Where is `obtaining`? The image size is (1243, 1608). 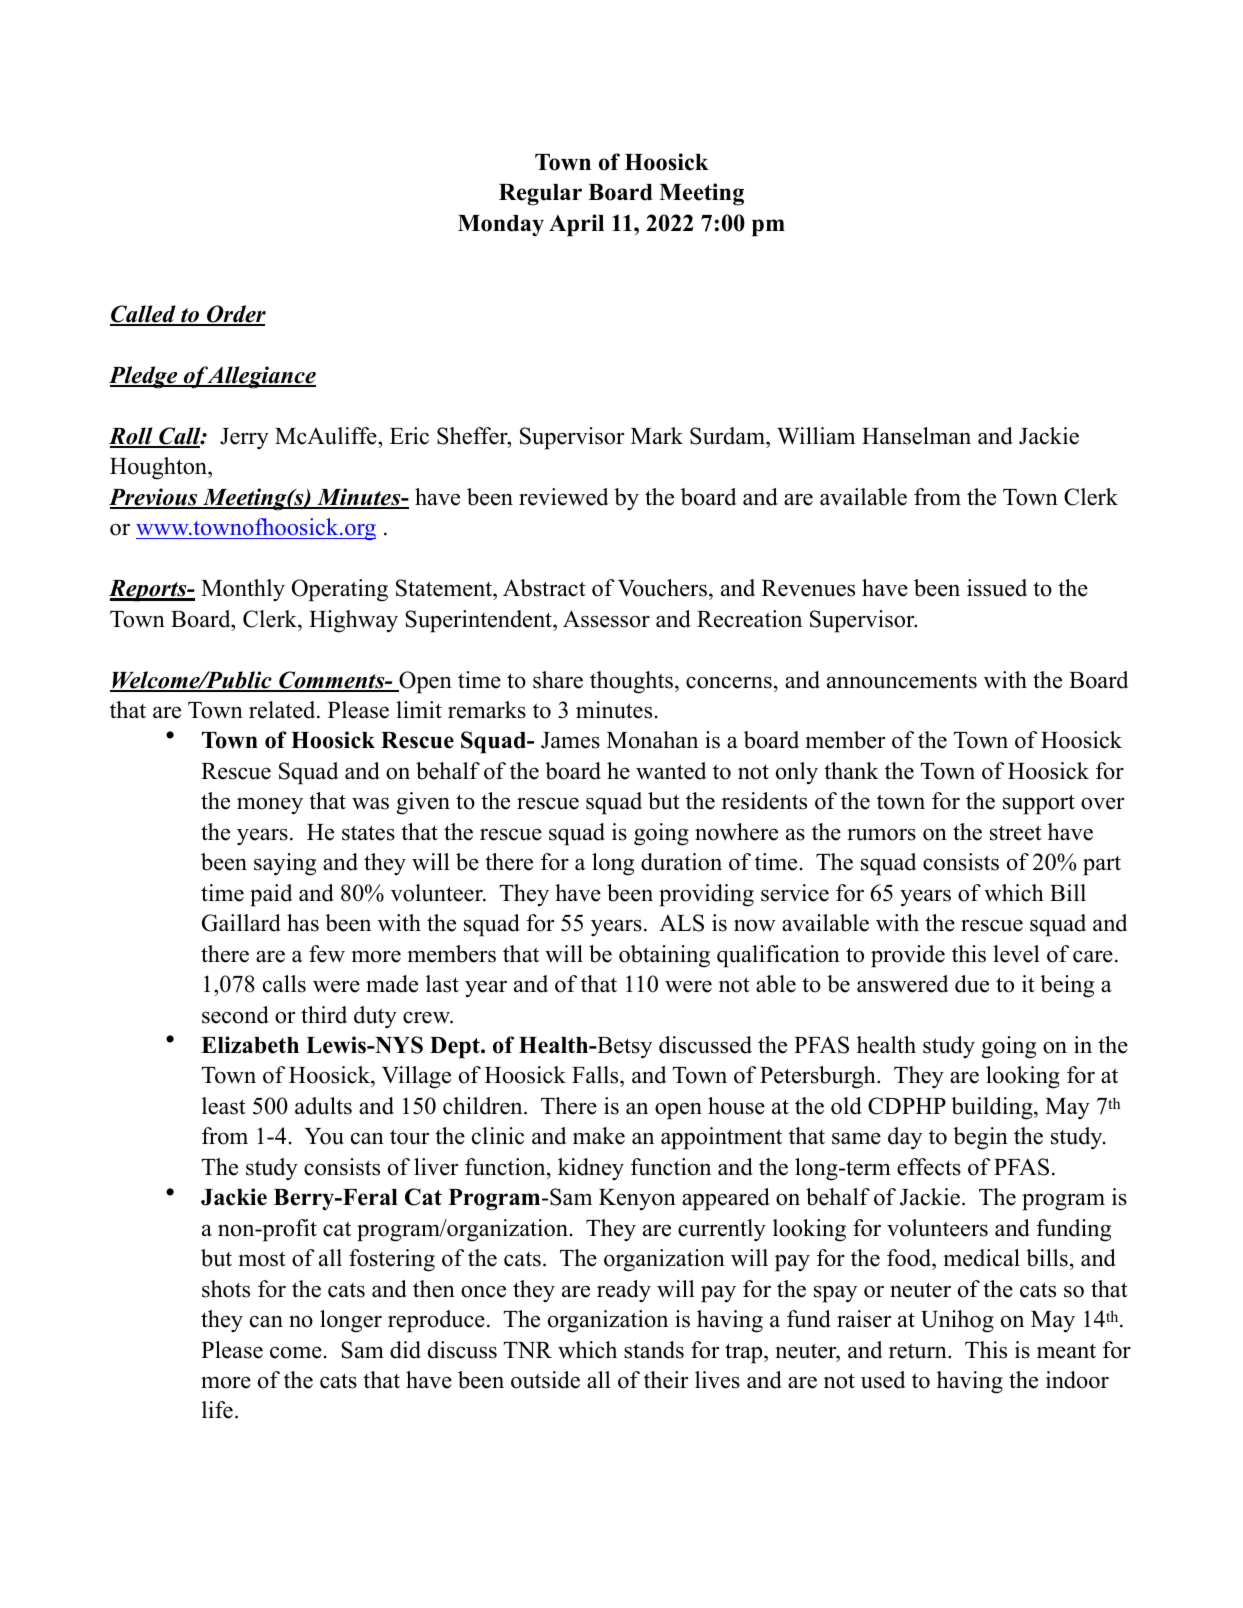
obtaining is located at coordinates (664, 956).
